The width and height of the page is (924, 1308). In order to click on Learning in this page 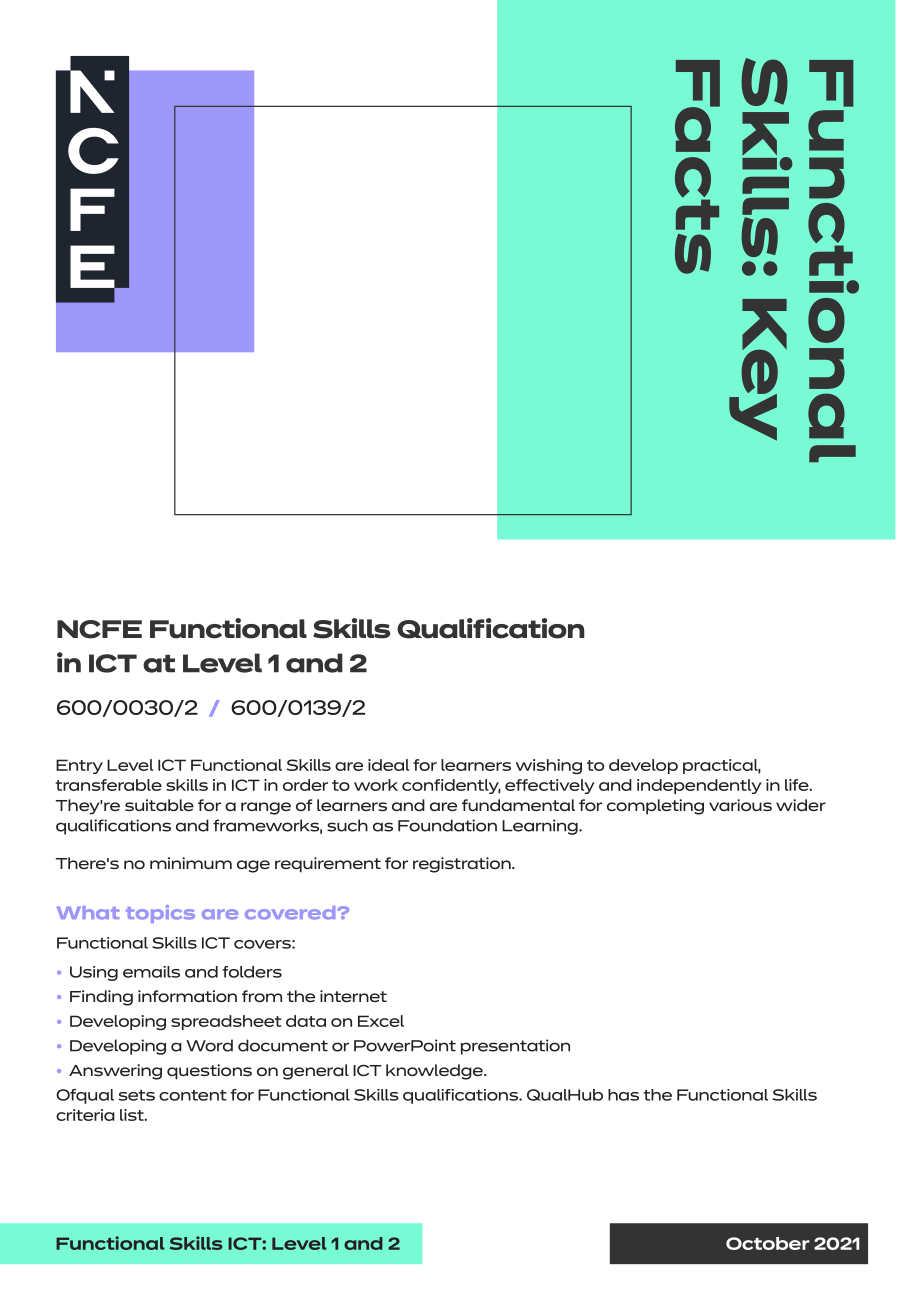, I will do `click(541, 827)`.
